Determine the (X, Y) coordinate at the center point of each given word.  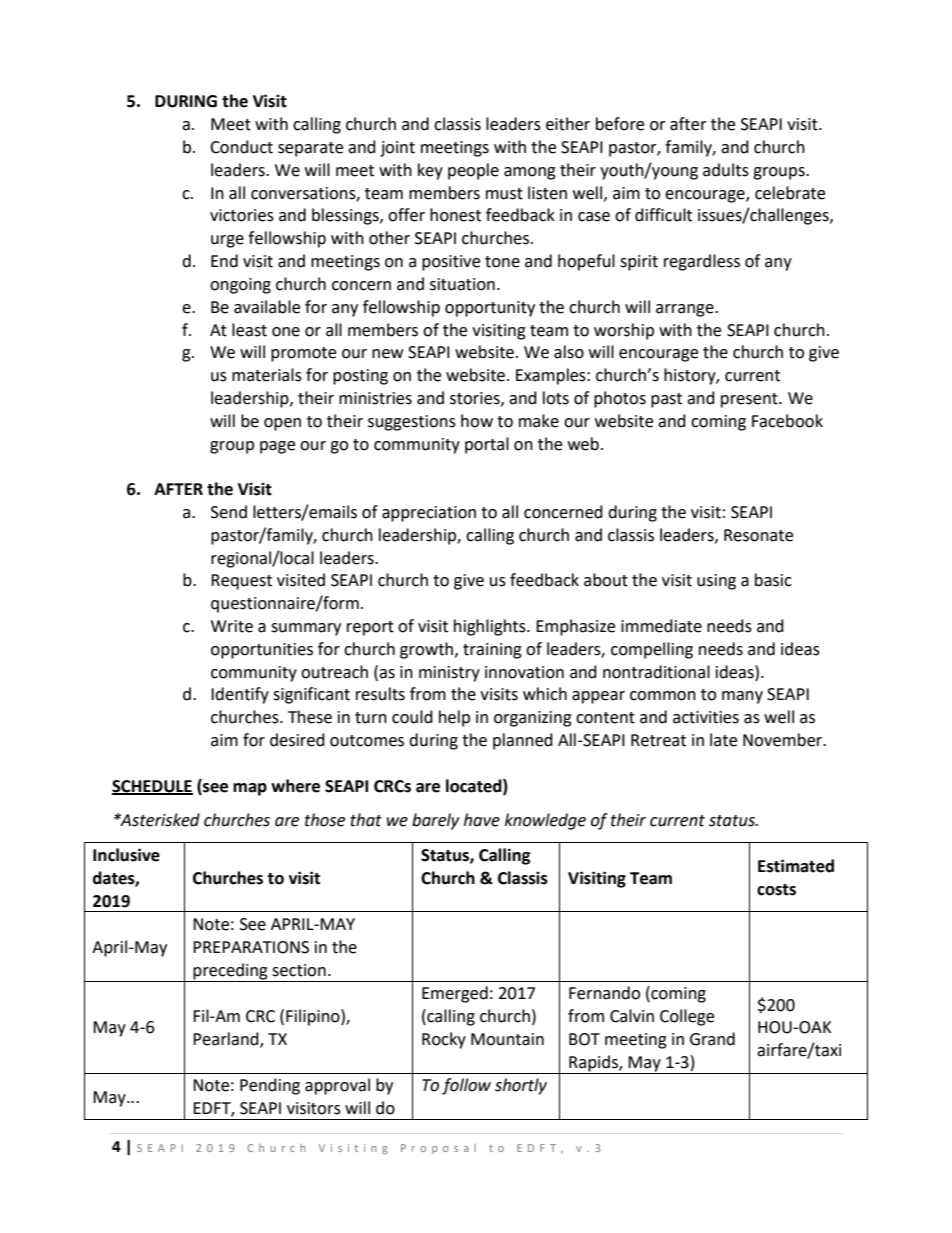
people (473, 171)
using (716, 582)
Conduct (241, 147)
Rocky (444, 1040)
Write (232, 626)
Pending (270, 1086)
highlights (491, 627)
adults (726, 170)
